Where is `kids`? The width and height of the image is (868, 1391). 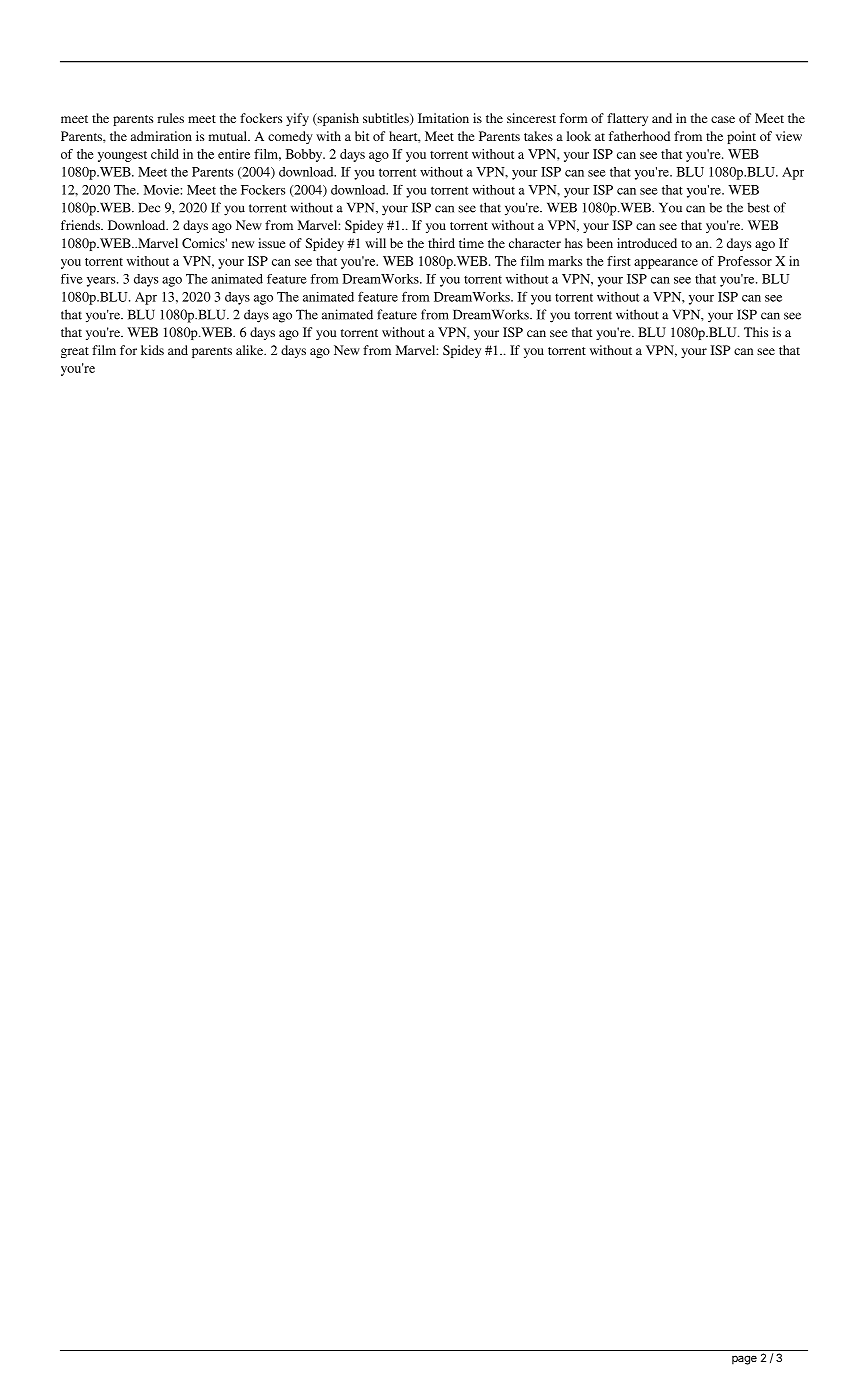
kids is located at coordinates (152, 350).
